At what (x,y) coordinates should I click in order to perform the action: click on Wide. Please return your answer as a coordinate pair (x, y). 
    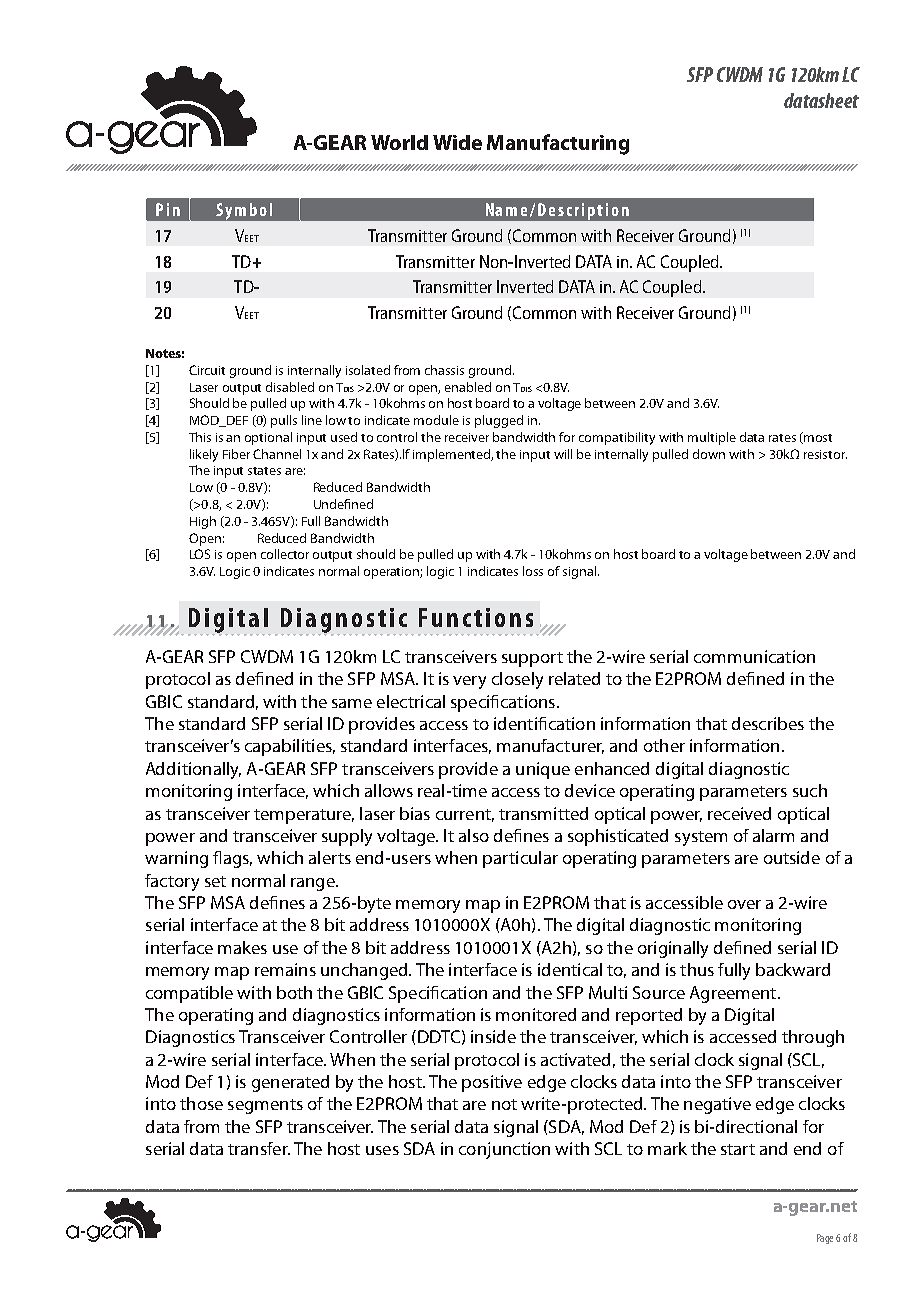
    Looking at the image, I should click on (457, 142).
